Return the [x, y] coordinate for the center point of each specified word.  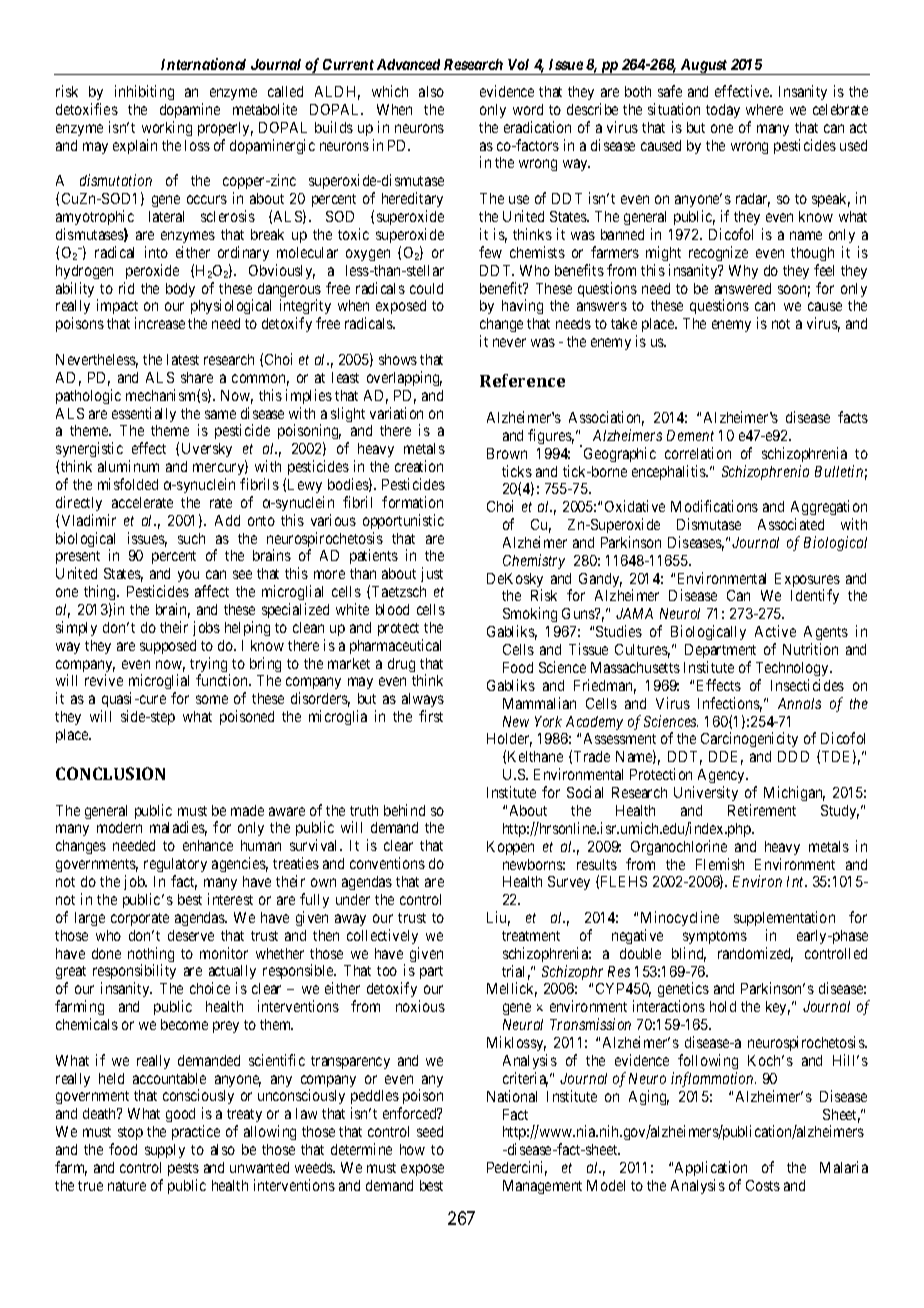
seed [430, 1131]
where [764, 109]
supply [165, 1151]
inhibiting [144, 92]
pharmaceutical [395, 646]
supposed [168, 647]
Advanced [408, 64]
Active [775, 631]
